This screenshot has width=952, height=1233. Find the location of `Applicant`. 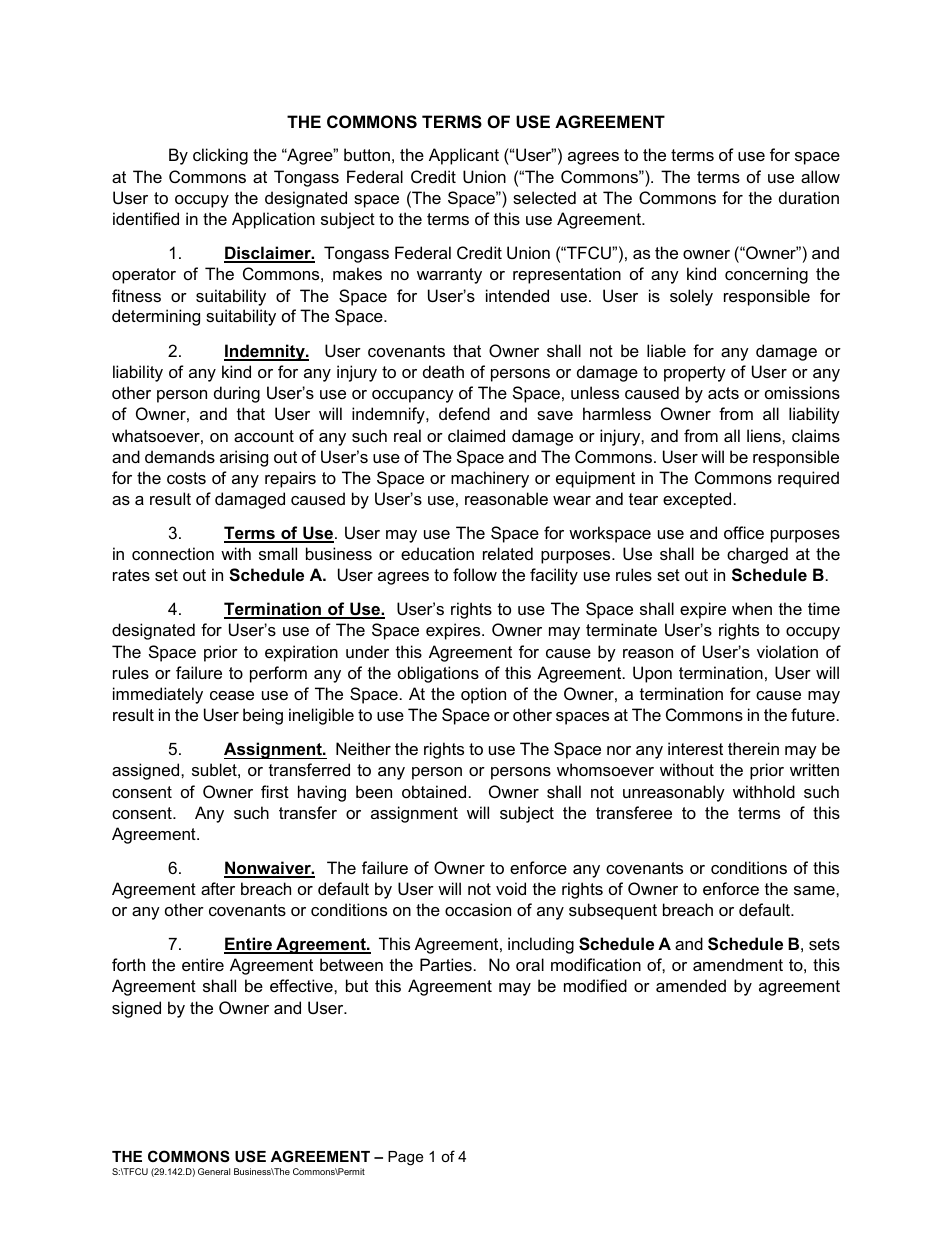

Applicant is located at coordinates (464, 156).
